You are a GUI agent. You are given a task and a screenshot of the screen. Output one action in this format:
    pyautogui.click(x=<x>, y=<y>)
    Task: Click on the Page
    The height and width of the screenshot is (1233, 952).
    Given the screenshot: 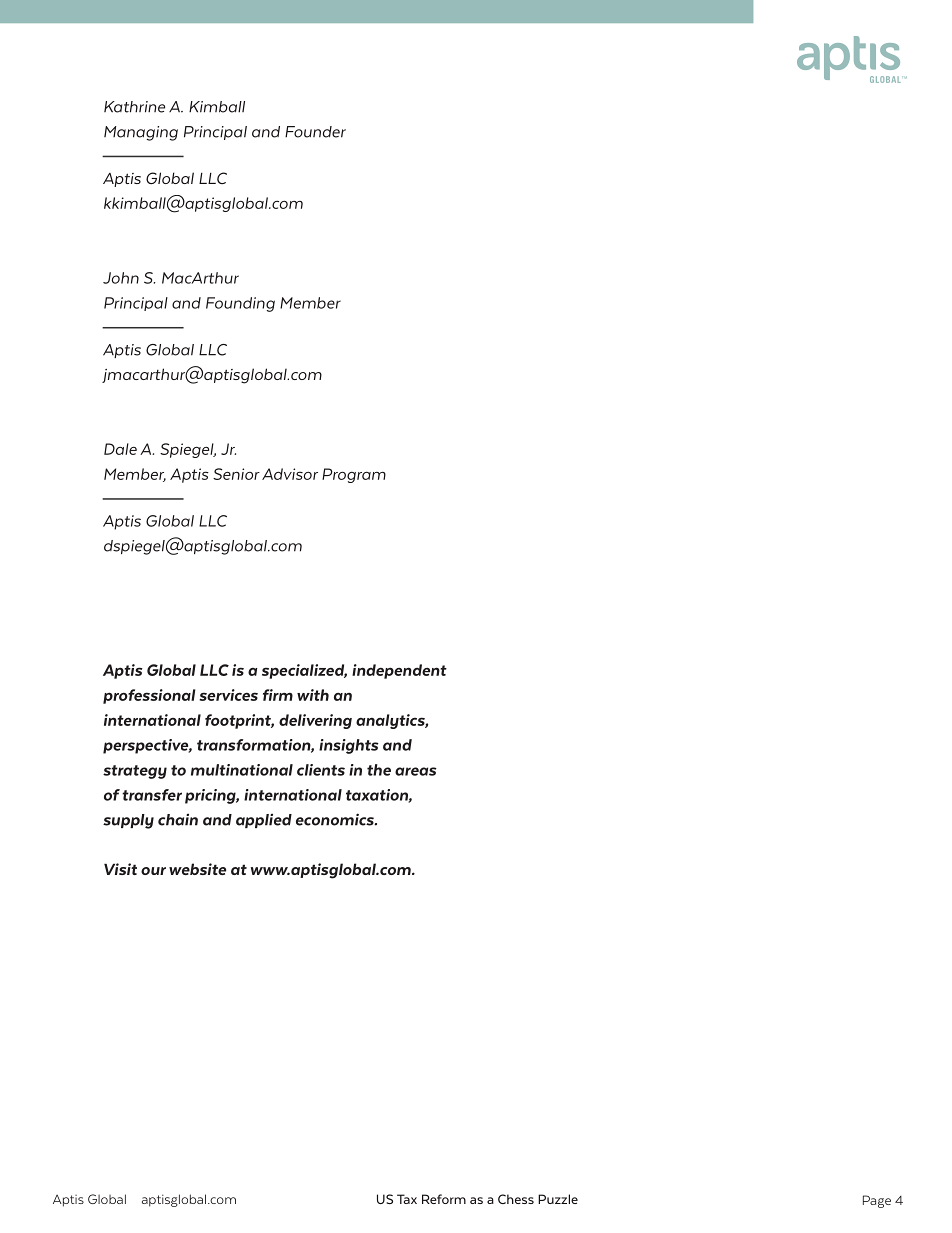 What is the action you would take?
    pyautogui.click(x=877, y=1201)
